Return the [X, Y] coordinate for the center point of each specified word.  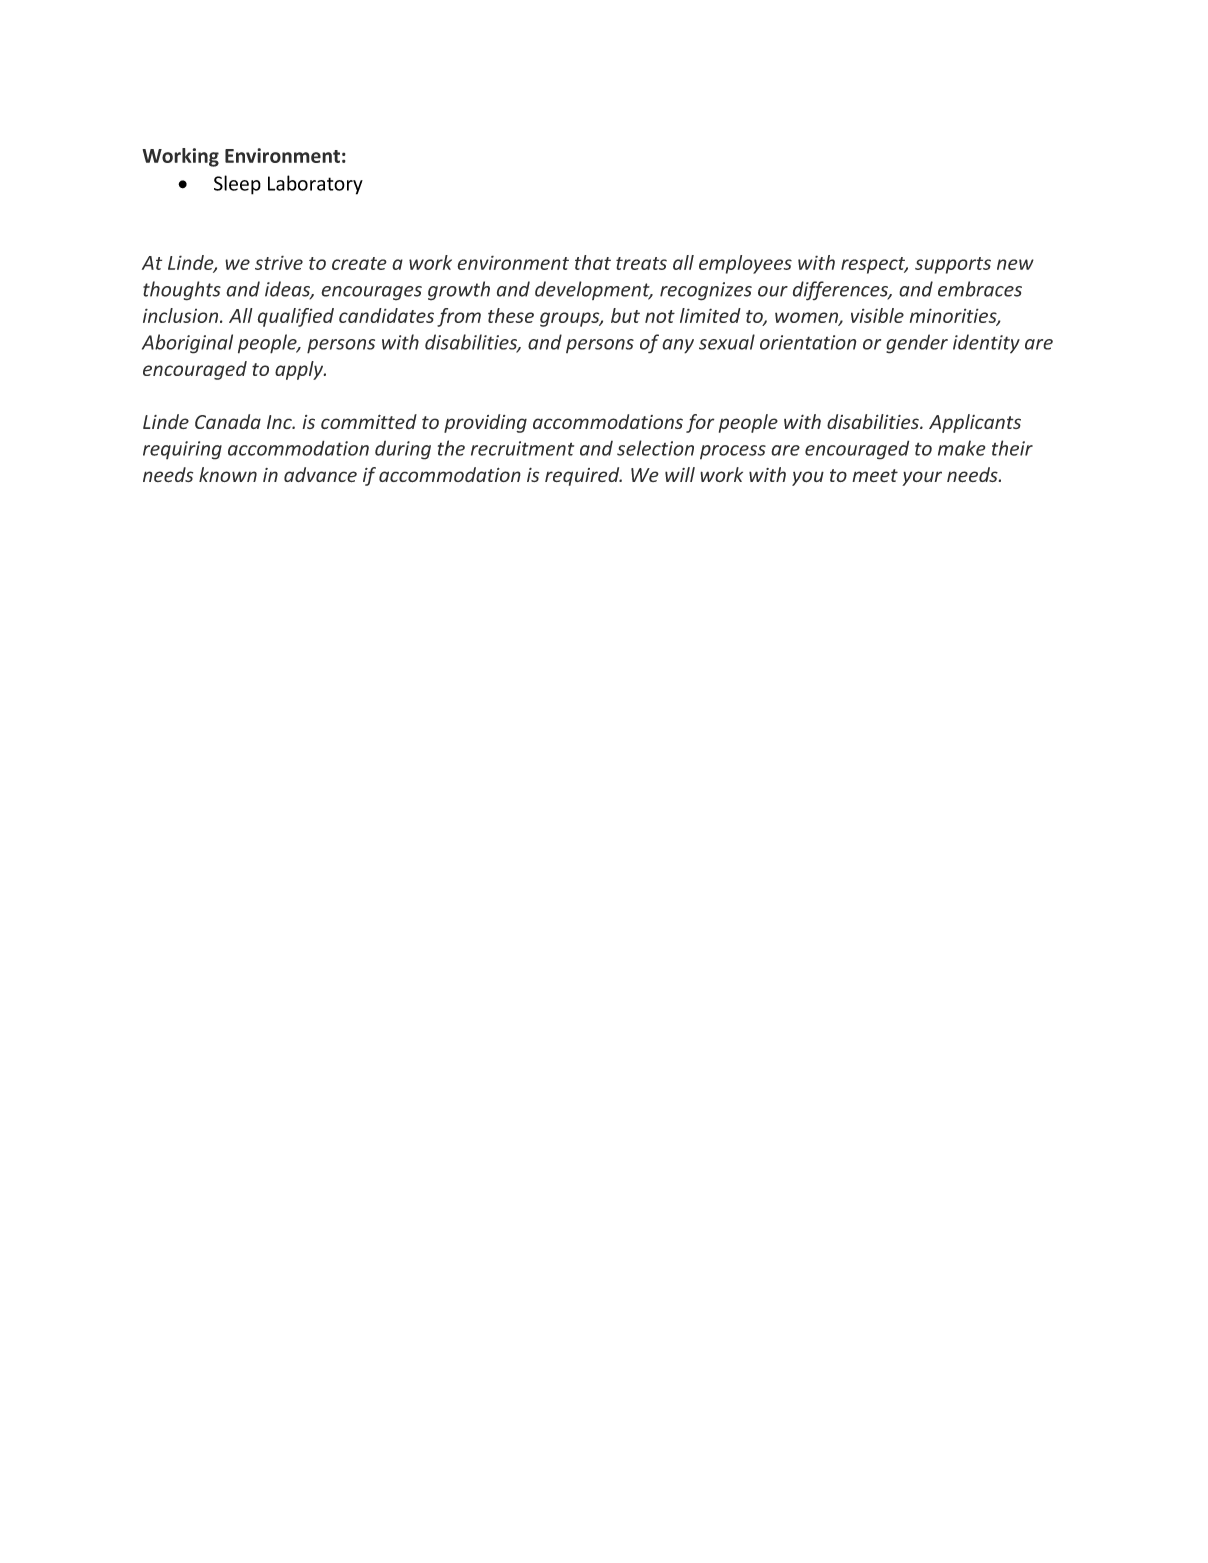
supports [953, 265]
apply [300, 370]
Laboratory [315, 185]
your [922, 478]
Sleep [237, 185]
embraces [980, 289]
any [678, 346]
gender [917, 344]
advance [320, 475]
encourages [371, 293]
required [583, 476]
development [593, 290]
